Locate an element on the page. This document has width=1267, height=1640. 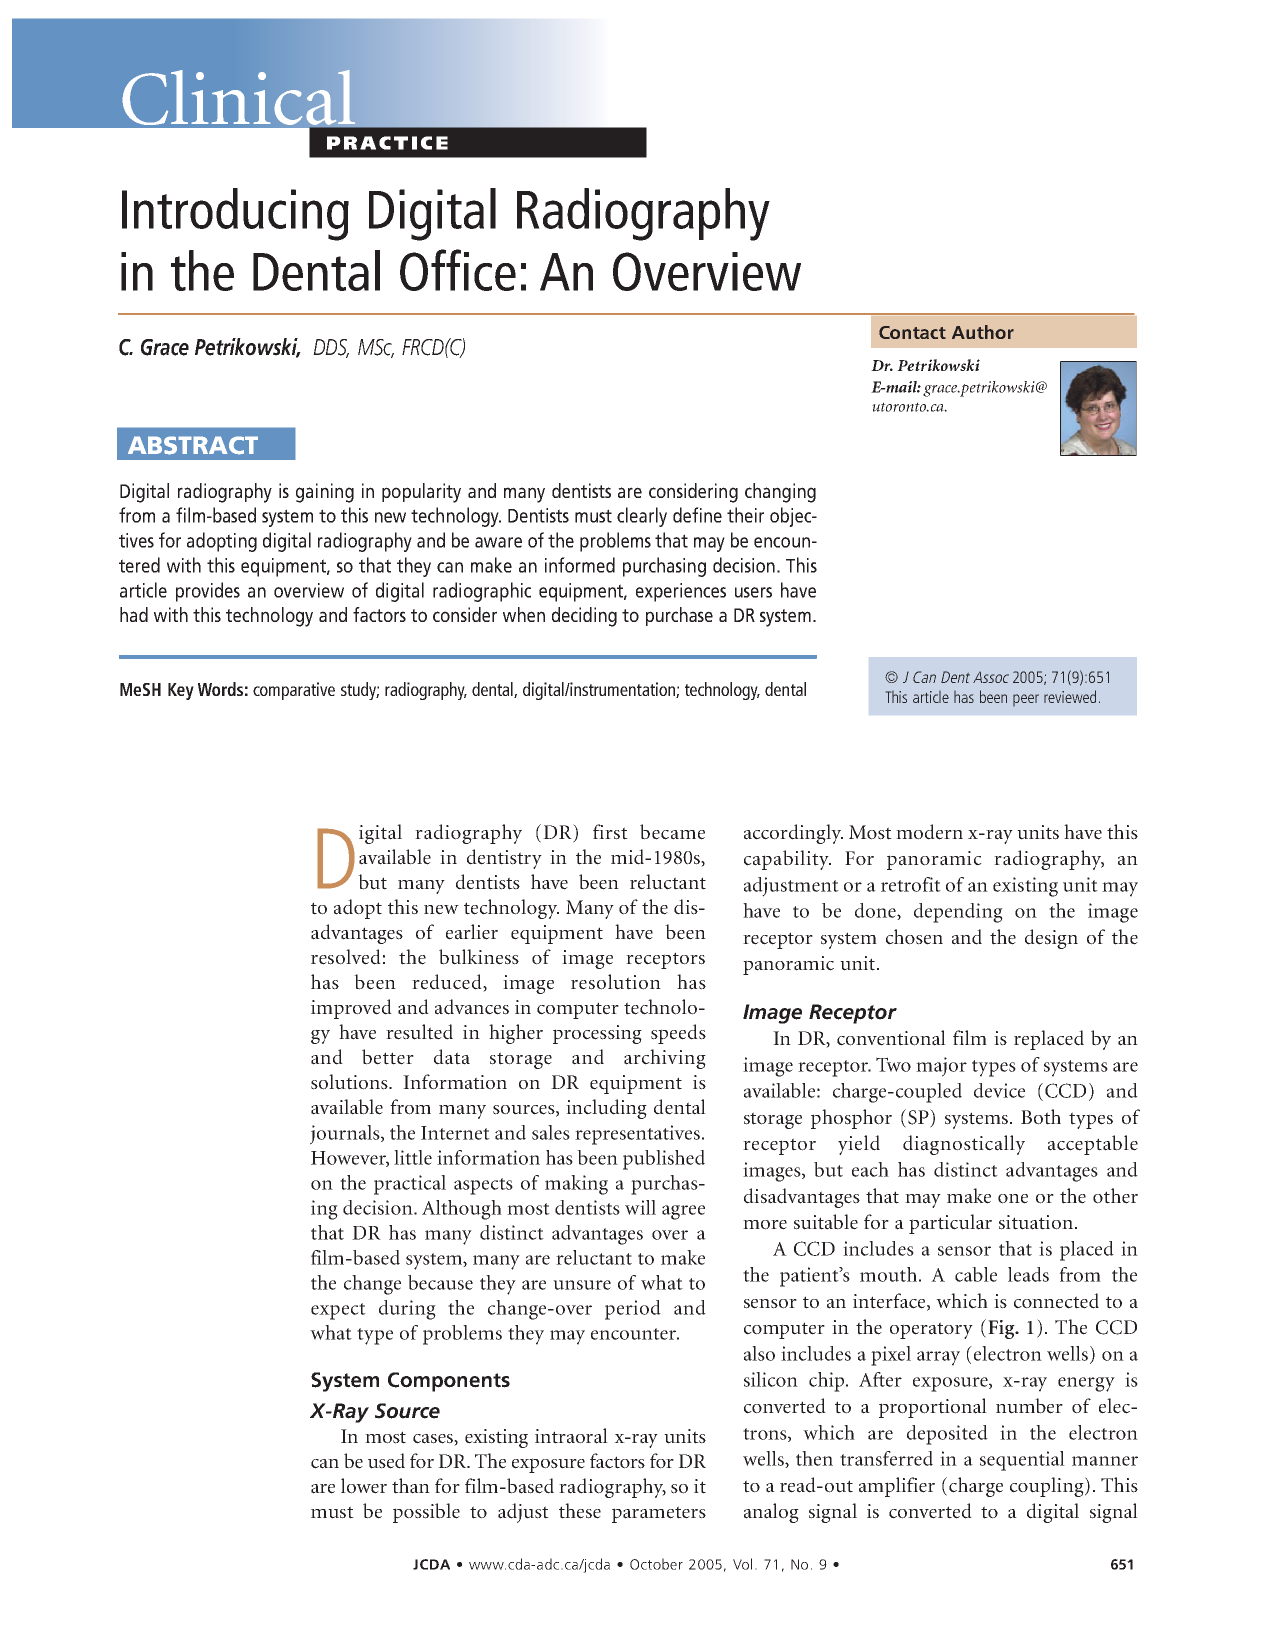
sequential is located at coordinates (1022, 1461).
